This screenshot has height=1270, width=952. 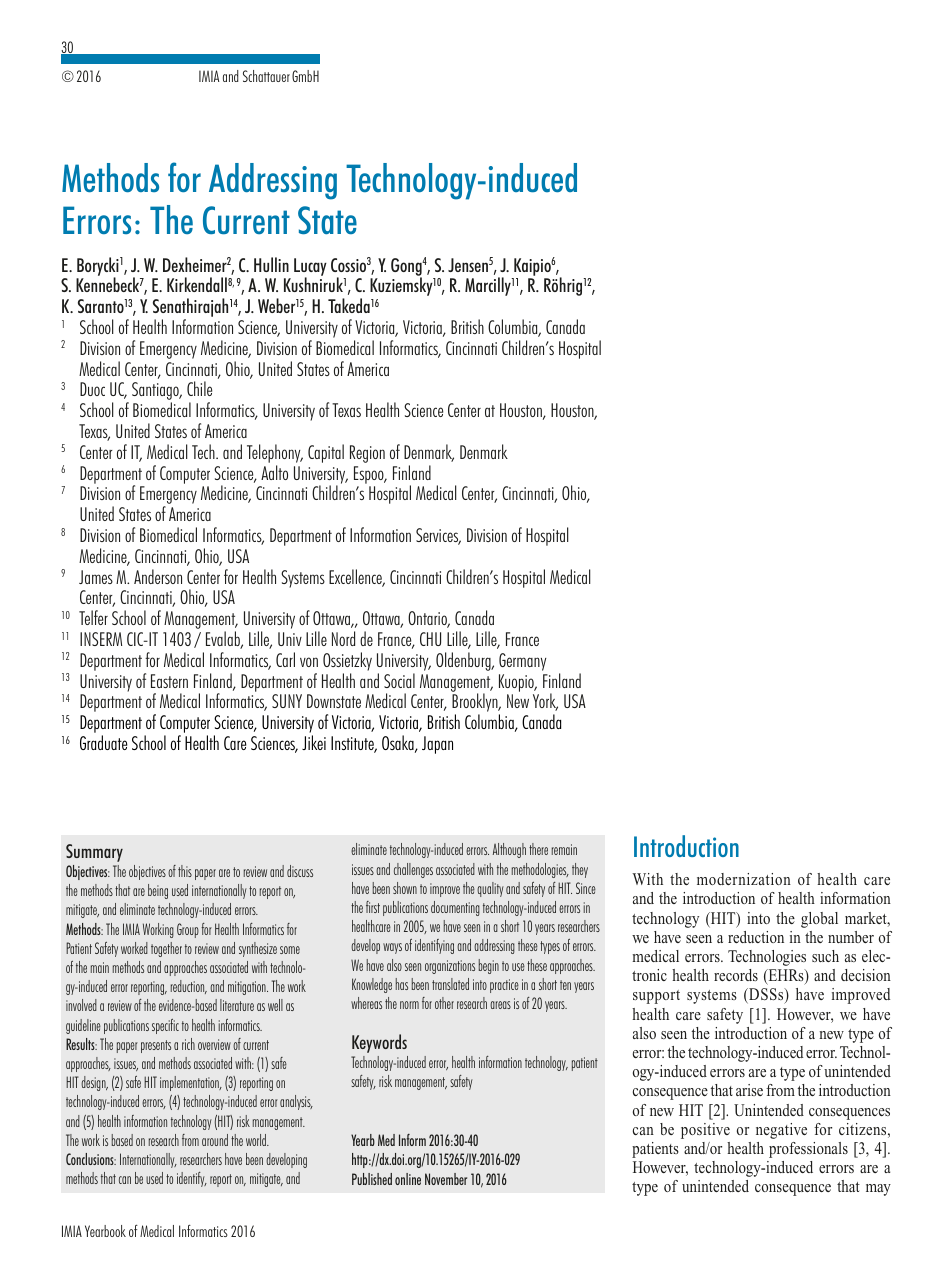 What do you see at coordinates (808, 1150) in the screenshot?
I see `professionals` at bounding box center [808, 1150].
